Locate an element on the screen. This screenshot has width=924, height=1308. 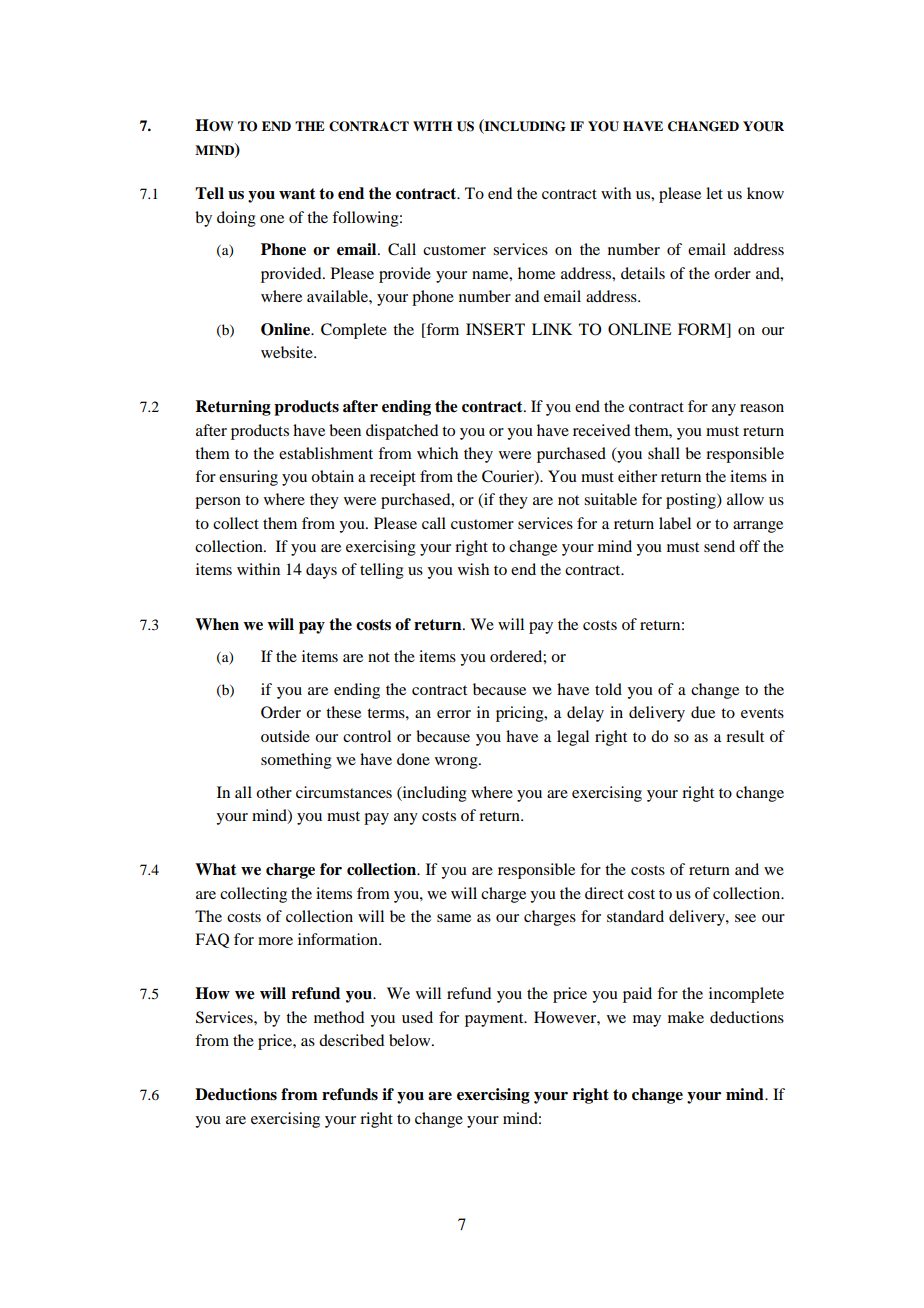
wrong is located at coordinates (457, 763).
